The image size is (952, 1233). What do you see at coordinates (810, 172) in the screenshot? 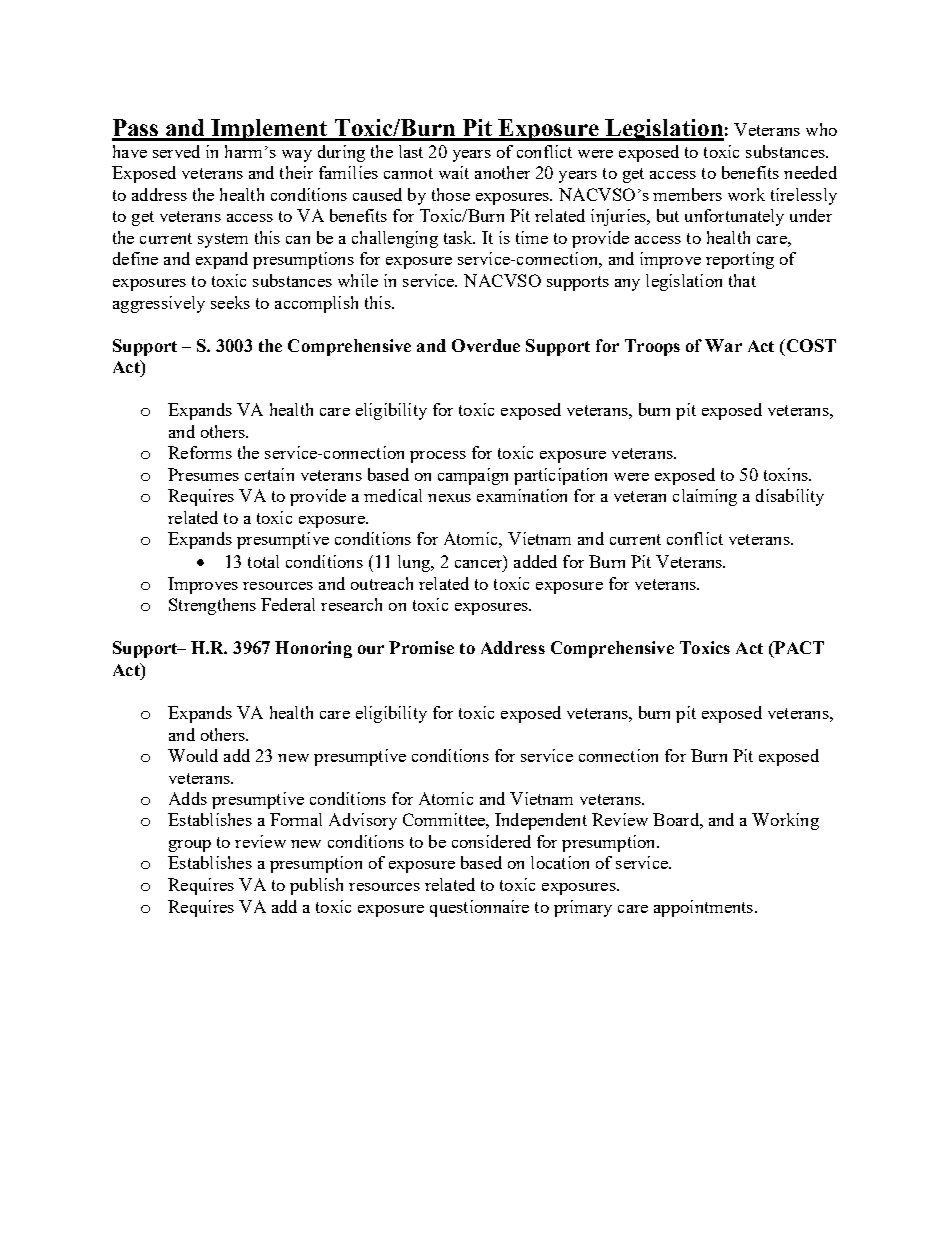
I see `needed` at bounding box center [810, 172].
